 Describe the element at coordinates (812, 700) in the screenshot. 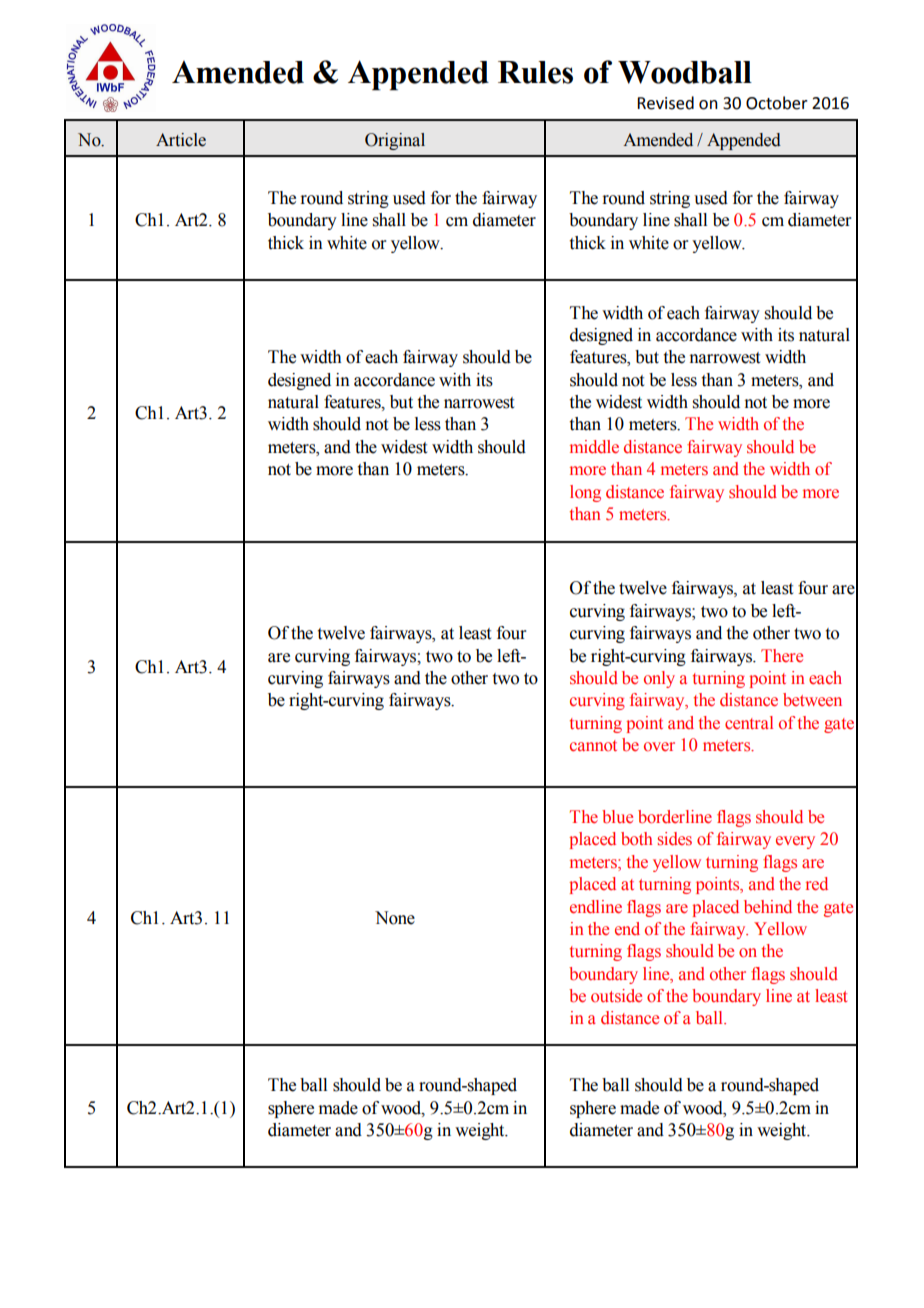

I see `between` at that location.
